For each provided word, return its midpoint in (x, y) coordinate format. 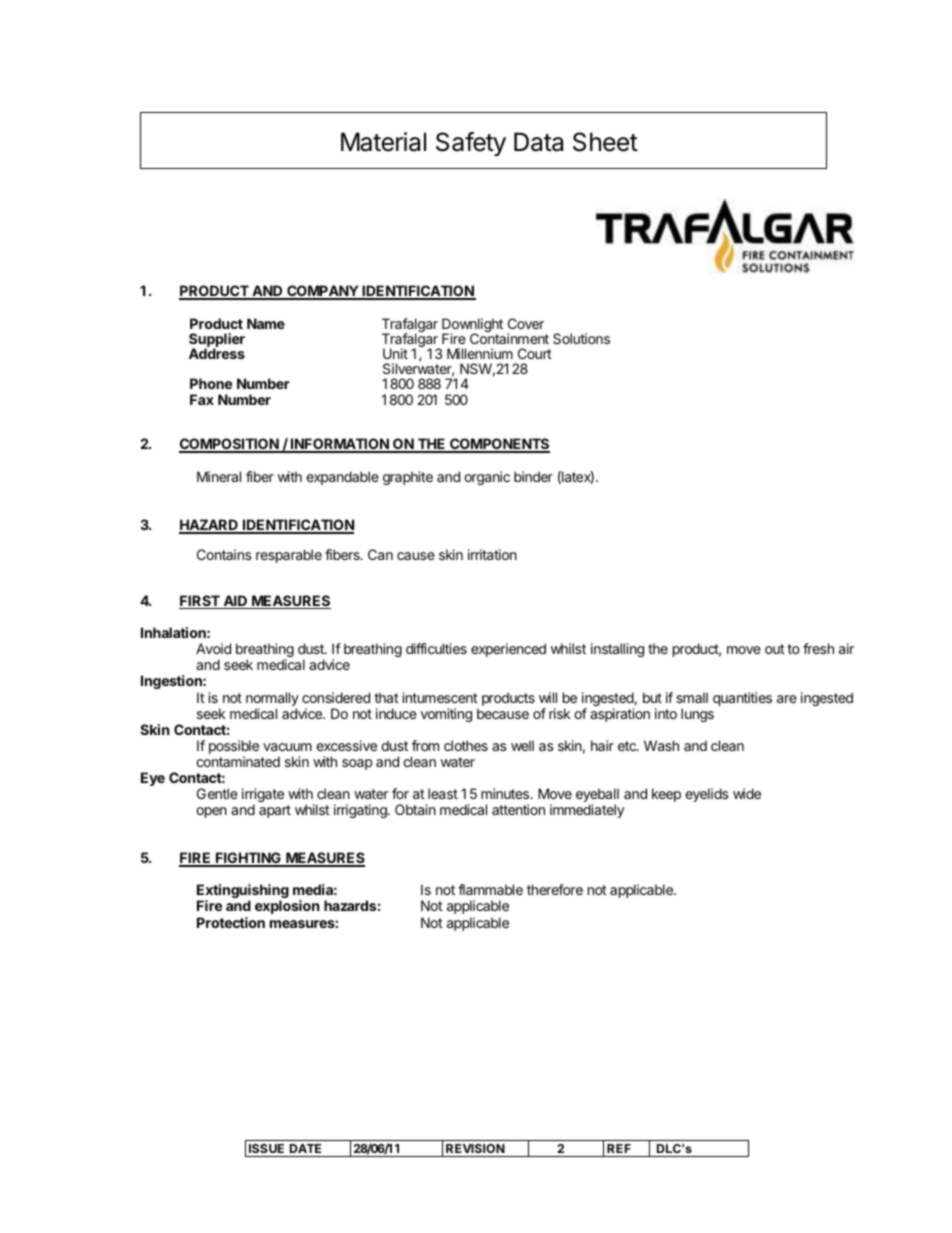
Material (383, 142)
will (548, 697)
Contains (224, 554)
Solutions (581, 338)
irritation (492, 554)
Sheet (605, 142)
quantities (742, 699)
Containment (509, 338)
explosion (287, 907)
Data (538, 142)
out (775, 649)
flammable (490, 889)
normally (272, 700)
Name (266, 323)
